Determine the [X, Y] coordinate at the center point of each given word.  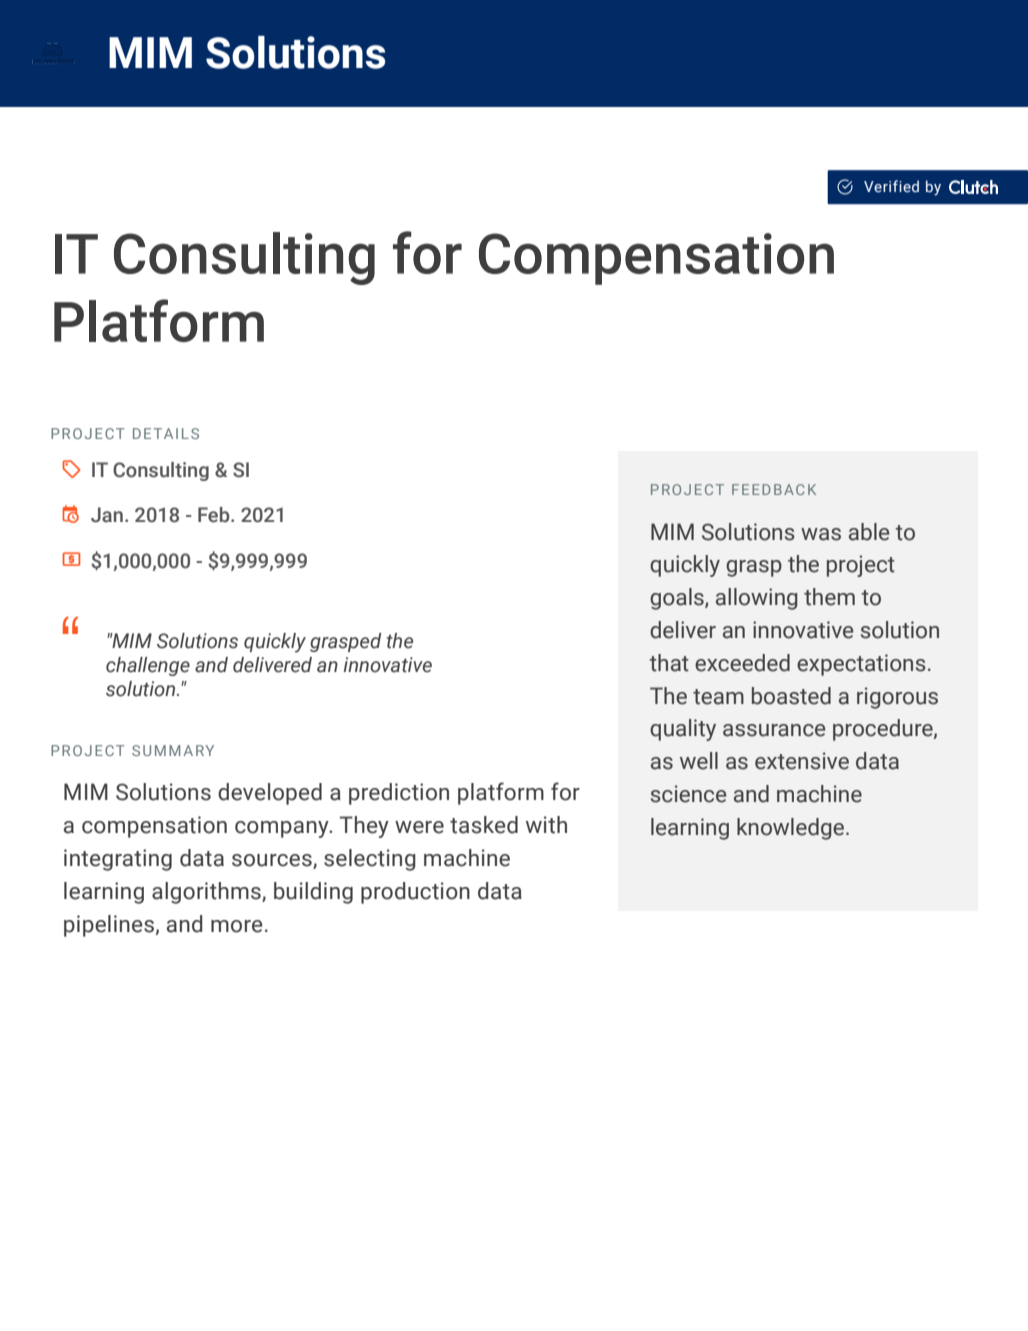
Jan [107, 515]
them [829, 597]
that [669, 663]
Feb [215, 515]
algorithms [207, 893]
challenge [148, 666]
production [415, 893]
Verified [891, 186]
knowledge [792, 829]
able [869, 532]
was [821, 534]
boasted [791, 696]
